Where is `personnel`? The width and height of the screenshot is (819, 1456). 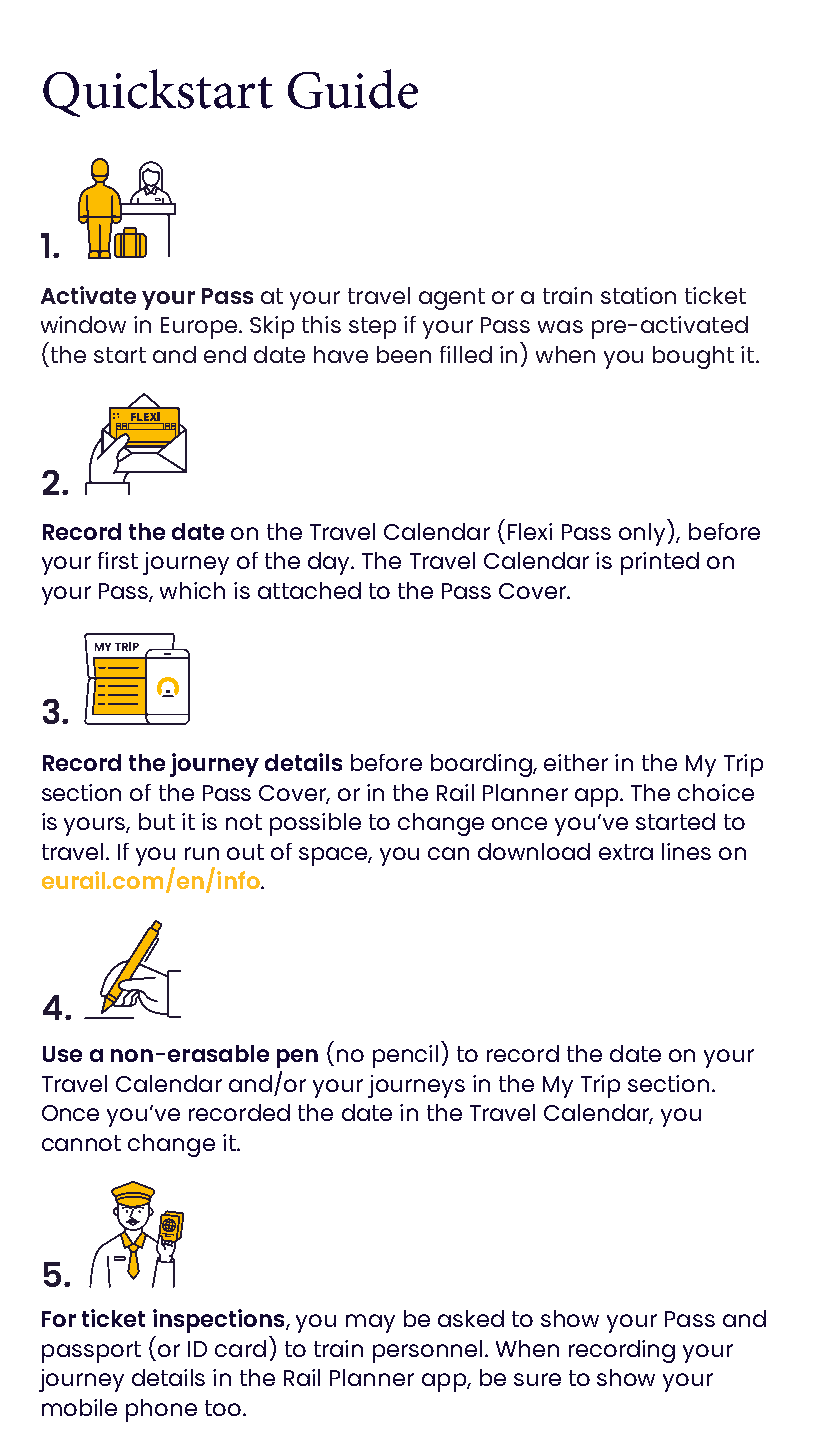
personnel is located at coordinates (427, 1351).
